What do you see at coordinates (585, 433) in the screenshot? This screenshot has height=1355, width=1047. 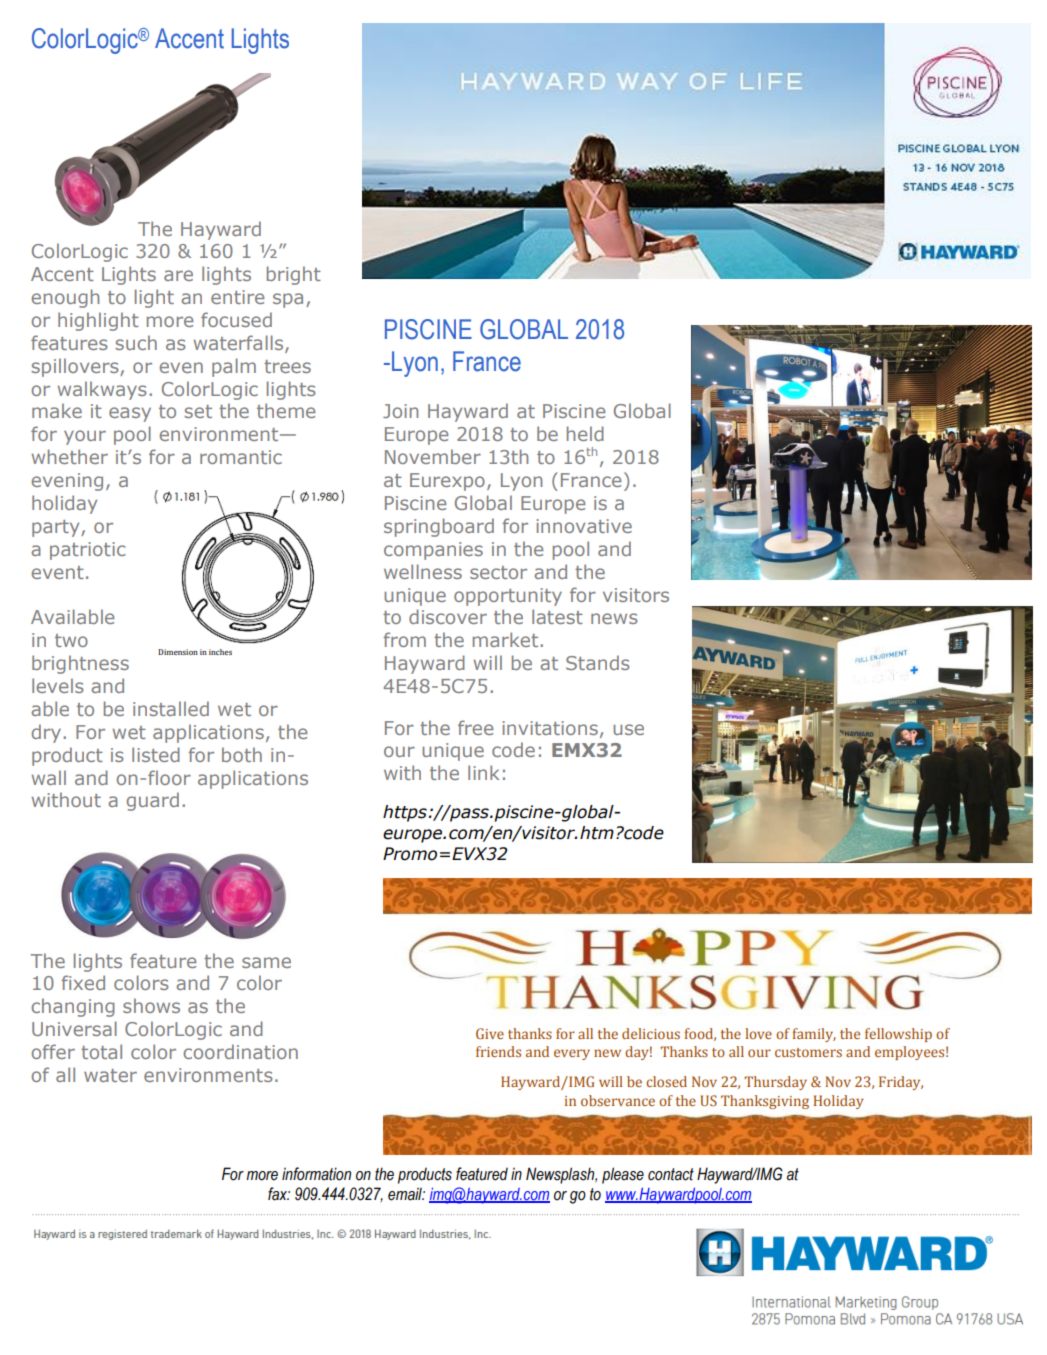 I see `held` at bounding box center [585, 433].
